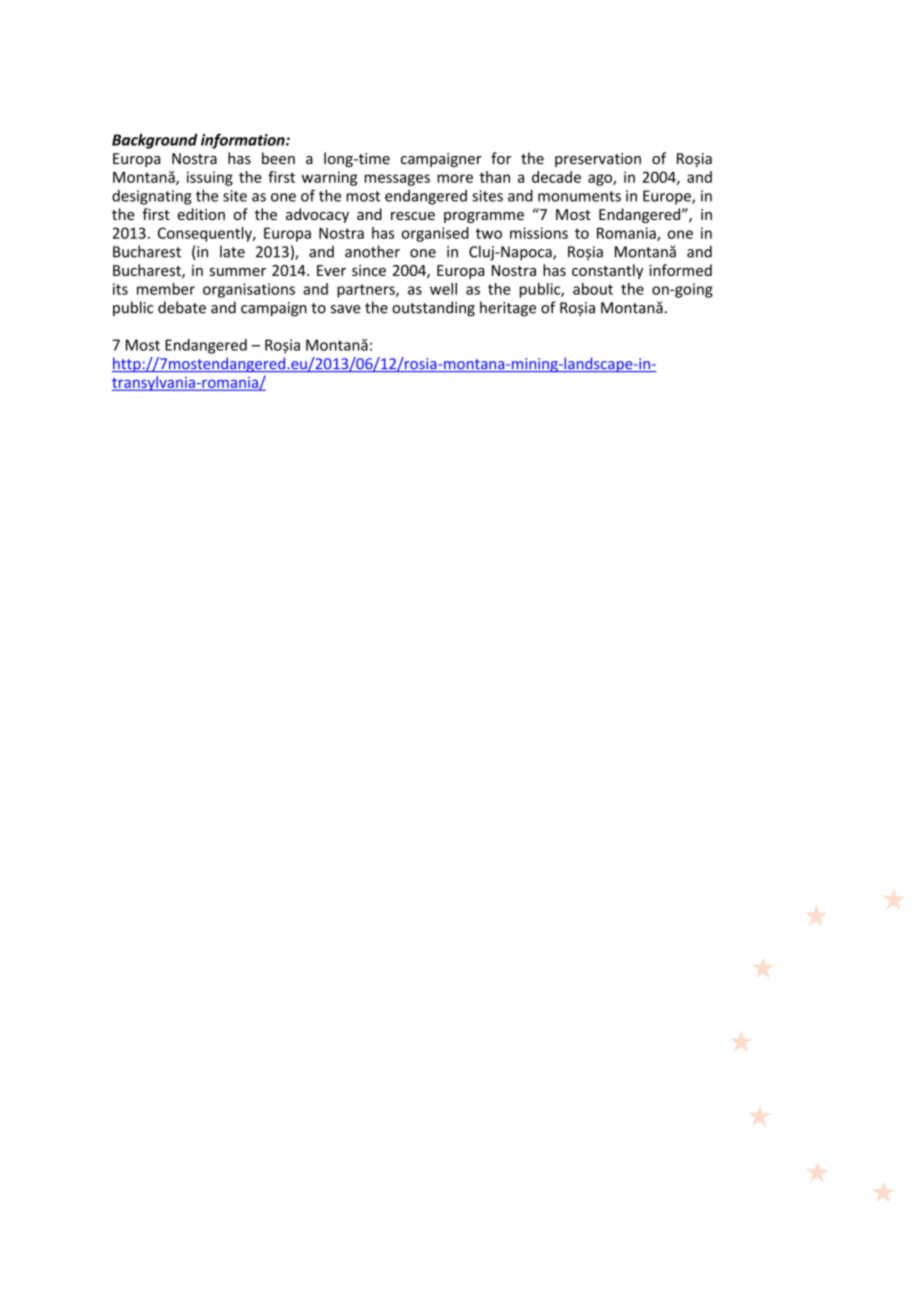  What do you see at coordinates (182, 307) in the screenshot?
I see `debate` at bounding box center [182, 307].
